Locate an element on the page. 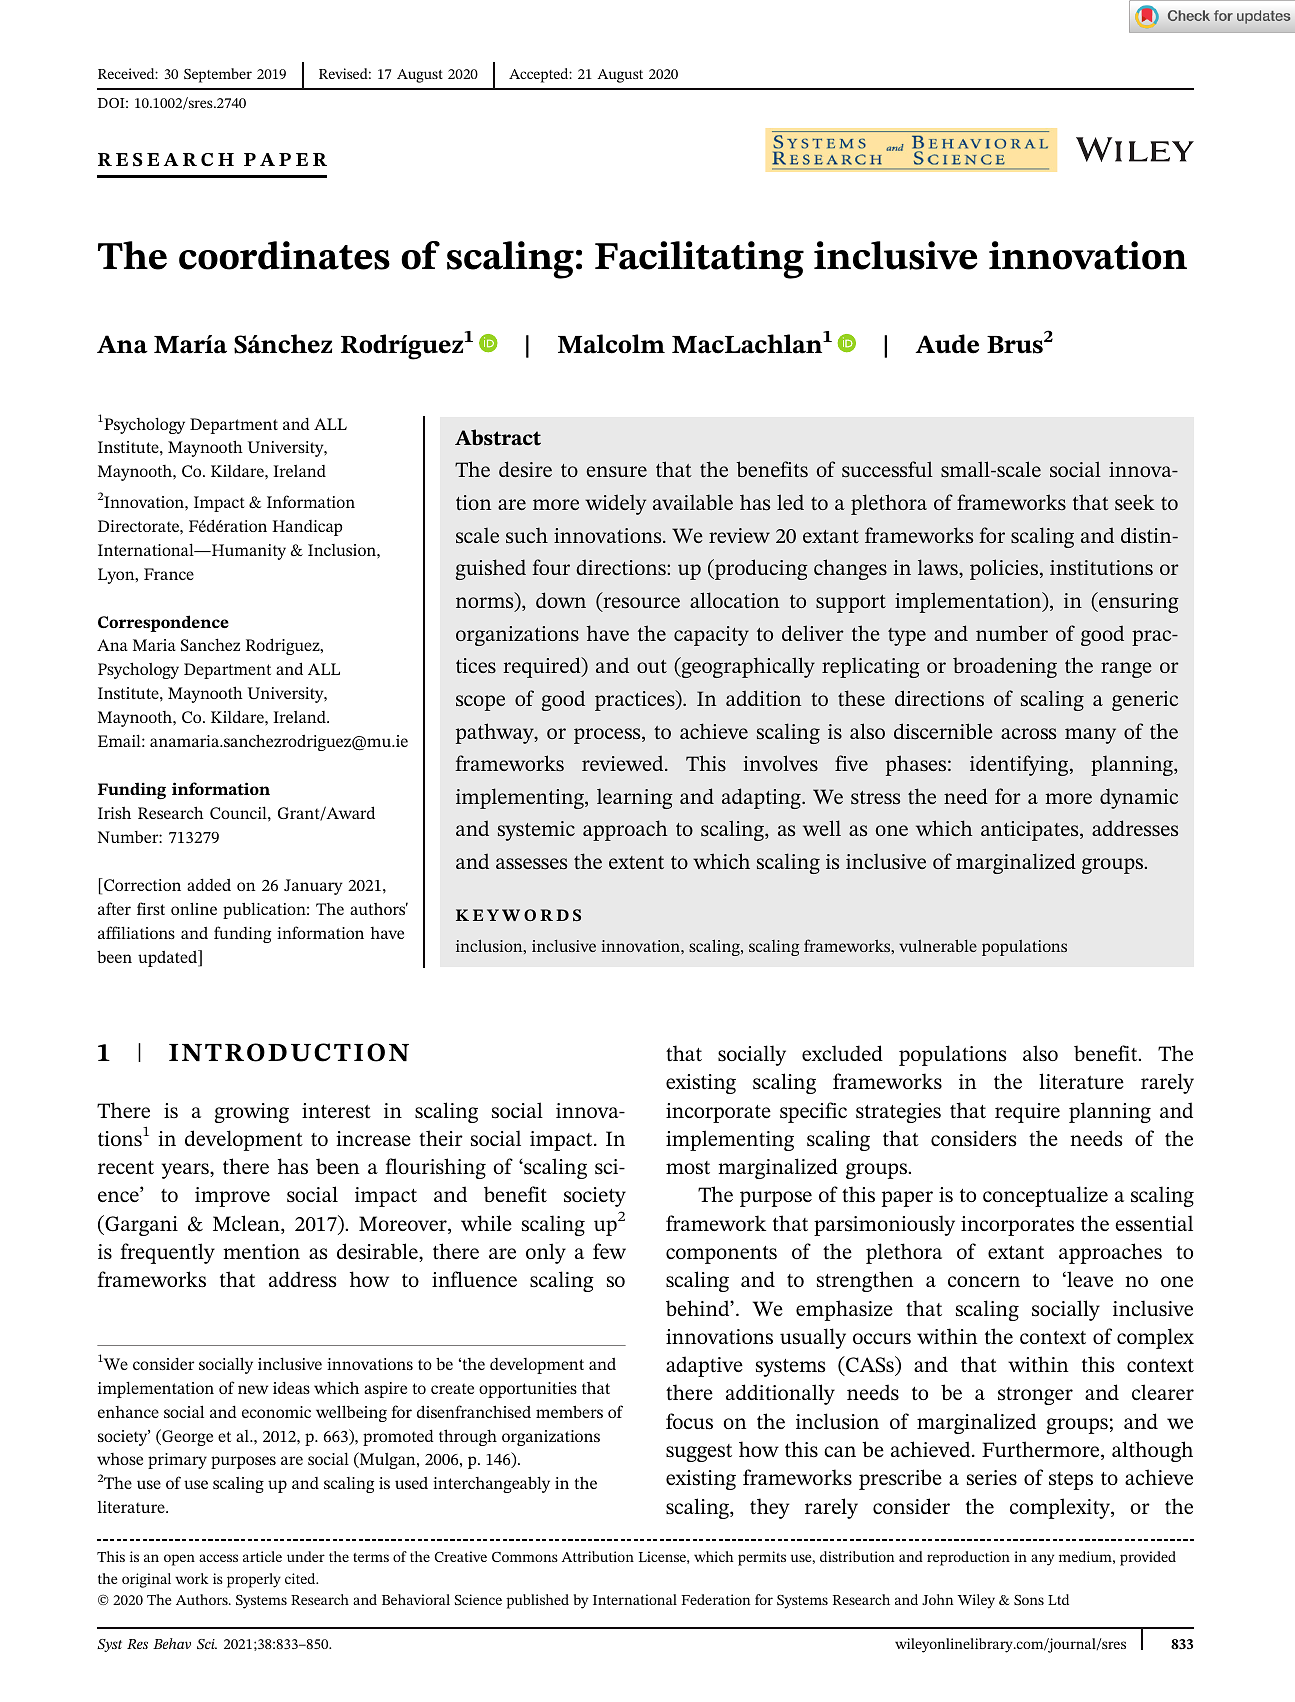  added is located at coordinates (209, 884).
